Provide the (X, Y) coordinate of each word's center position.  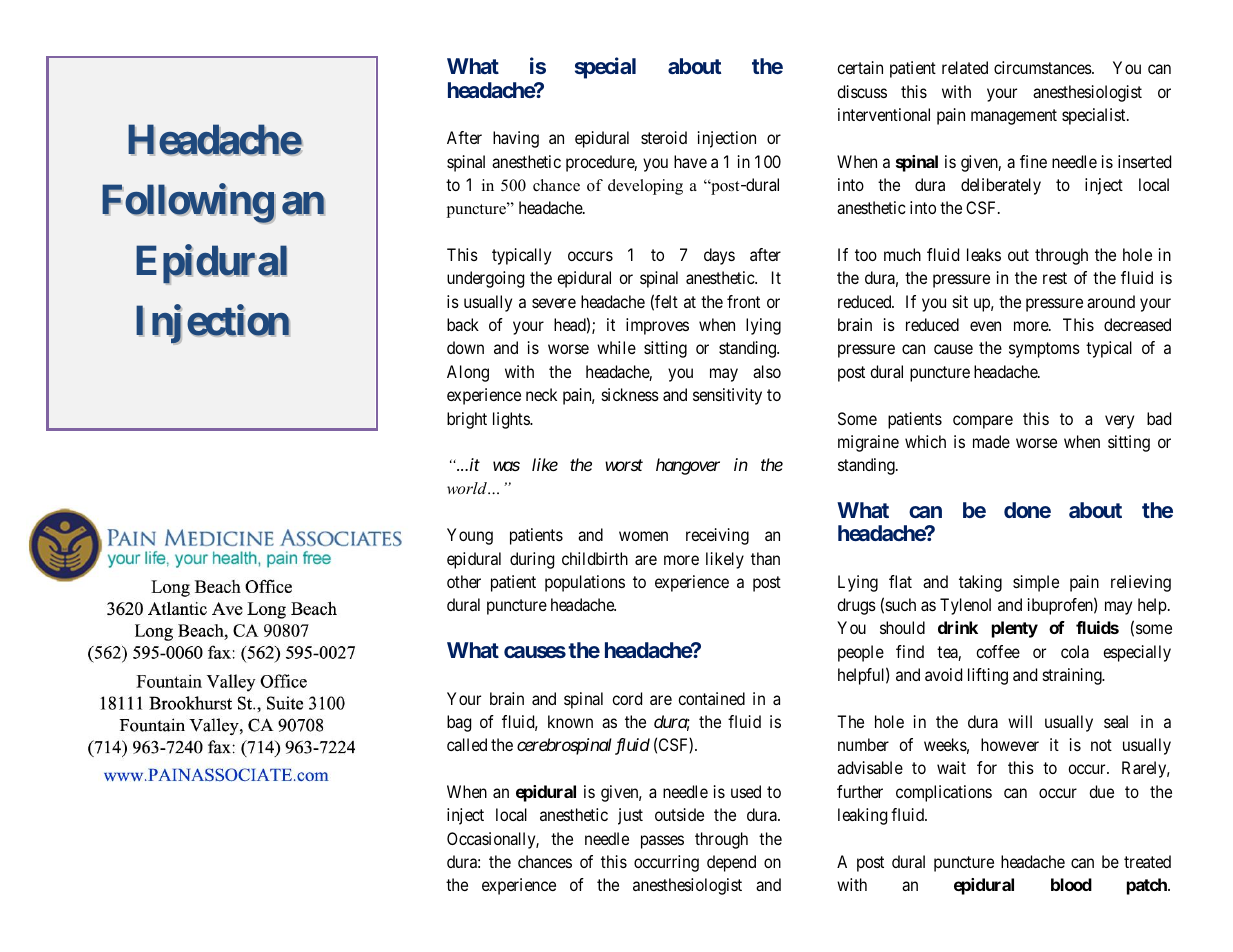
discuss (862, 91)
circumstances (1043, 67)
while (616, 347)
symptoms (1044, 350)
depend (731, 863)
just (630, 816)
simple (1036, 583)
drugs (856, 606)
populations (585, 583)
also (767, 371)
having (516, 139)
